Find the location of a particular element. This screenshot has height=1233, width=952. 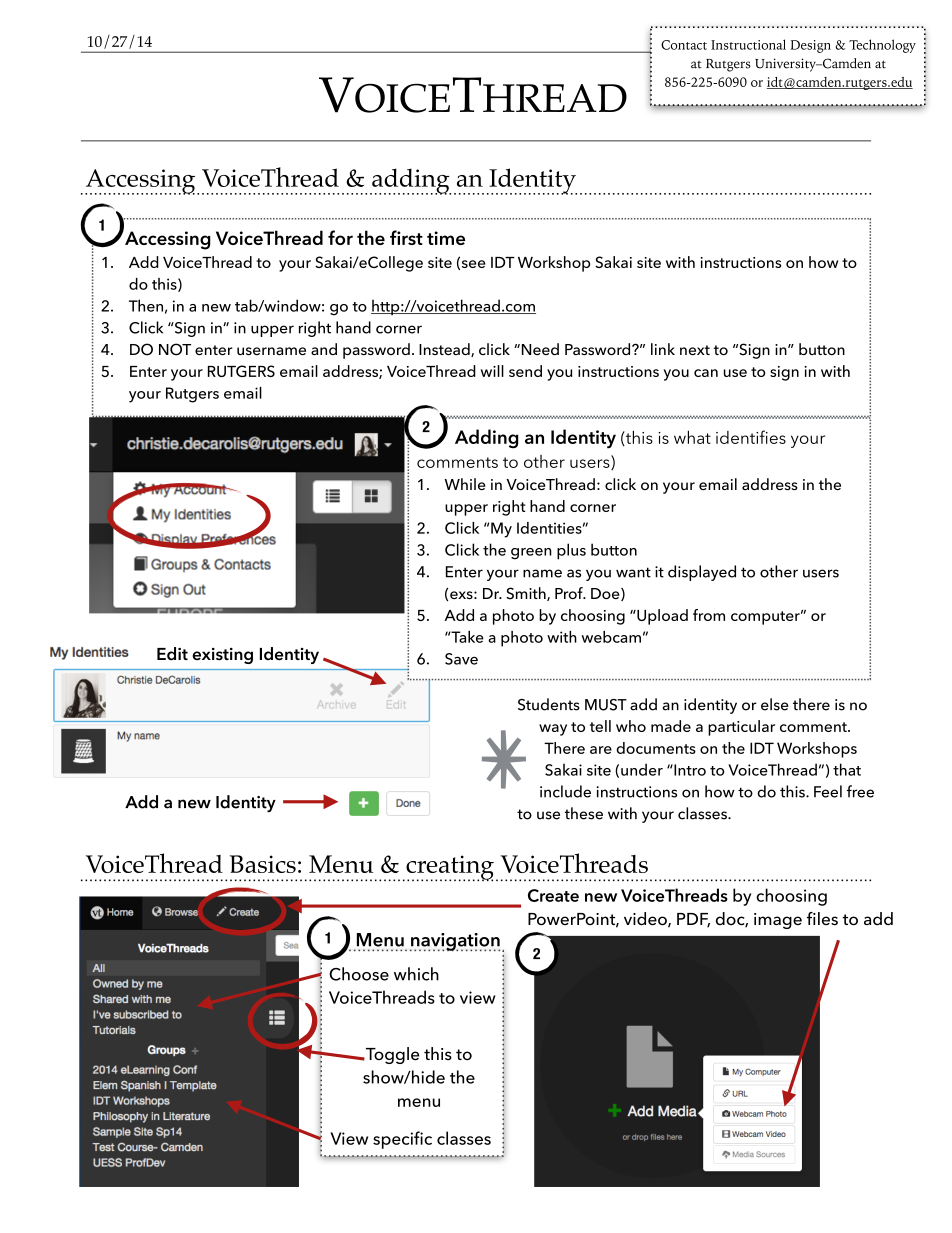

send is located at coordinates (525, 371).
